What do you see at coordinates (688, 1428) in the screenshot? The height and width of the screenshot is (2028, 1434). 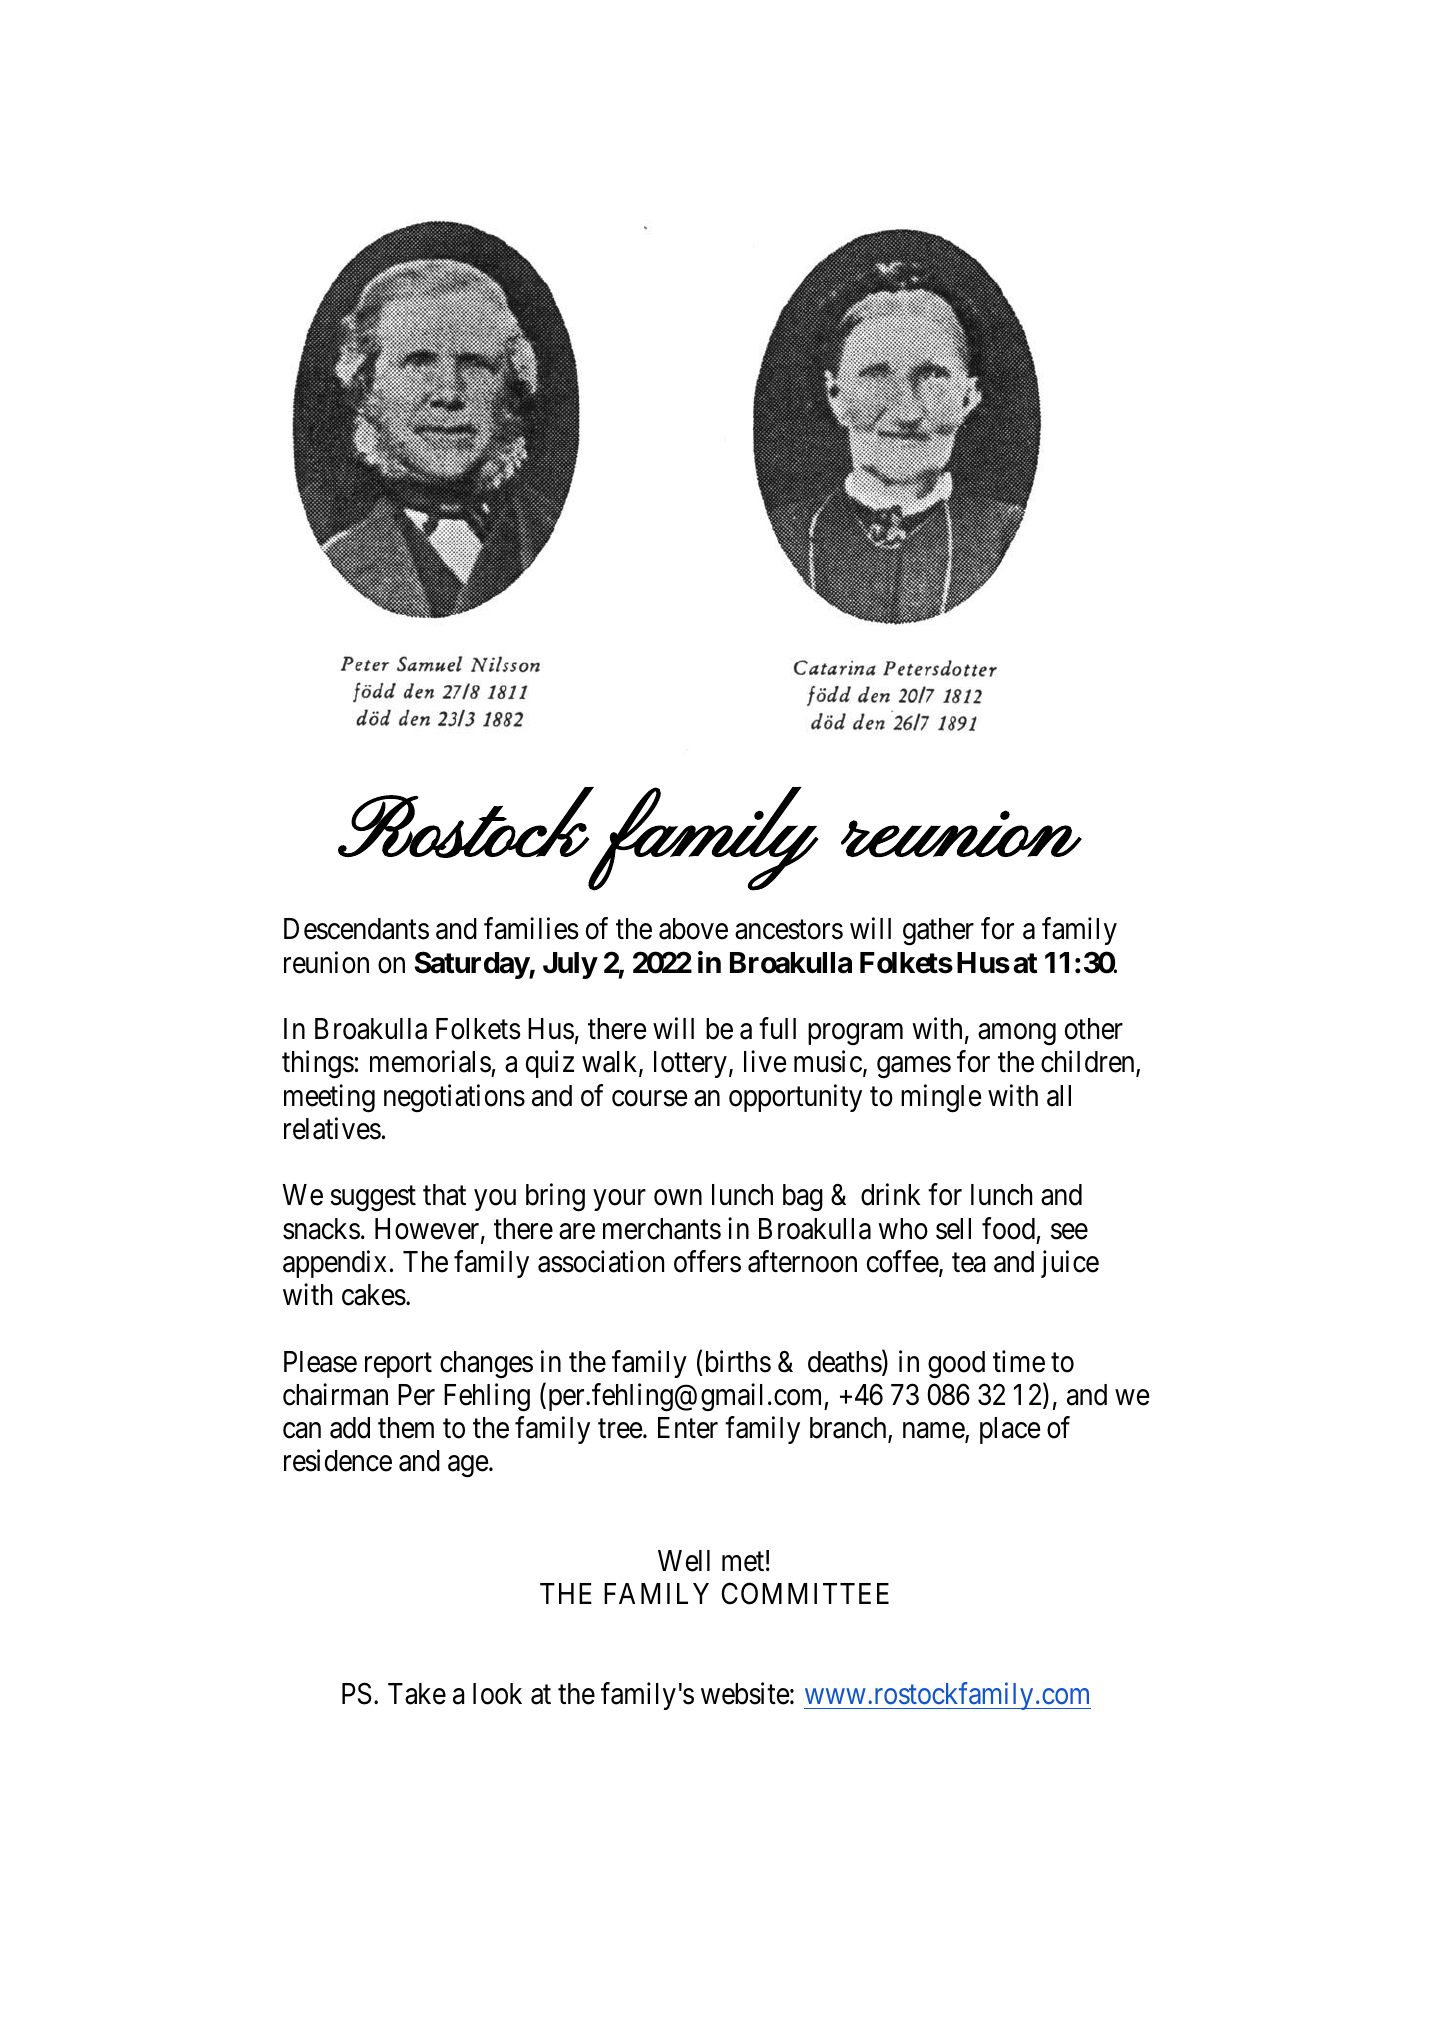 I see `Enter` at bounding box center [688, 1428].
